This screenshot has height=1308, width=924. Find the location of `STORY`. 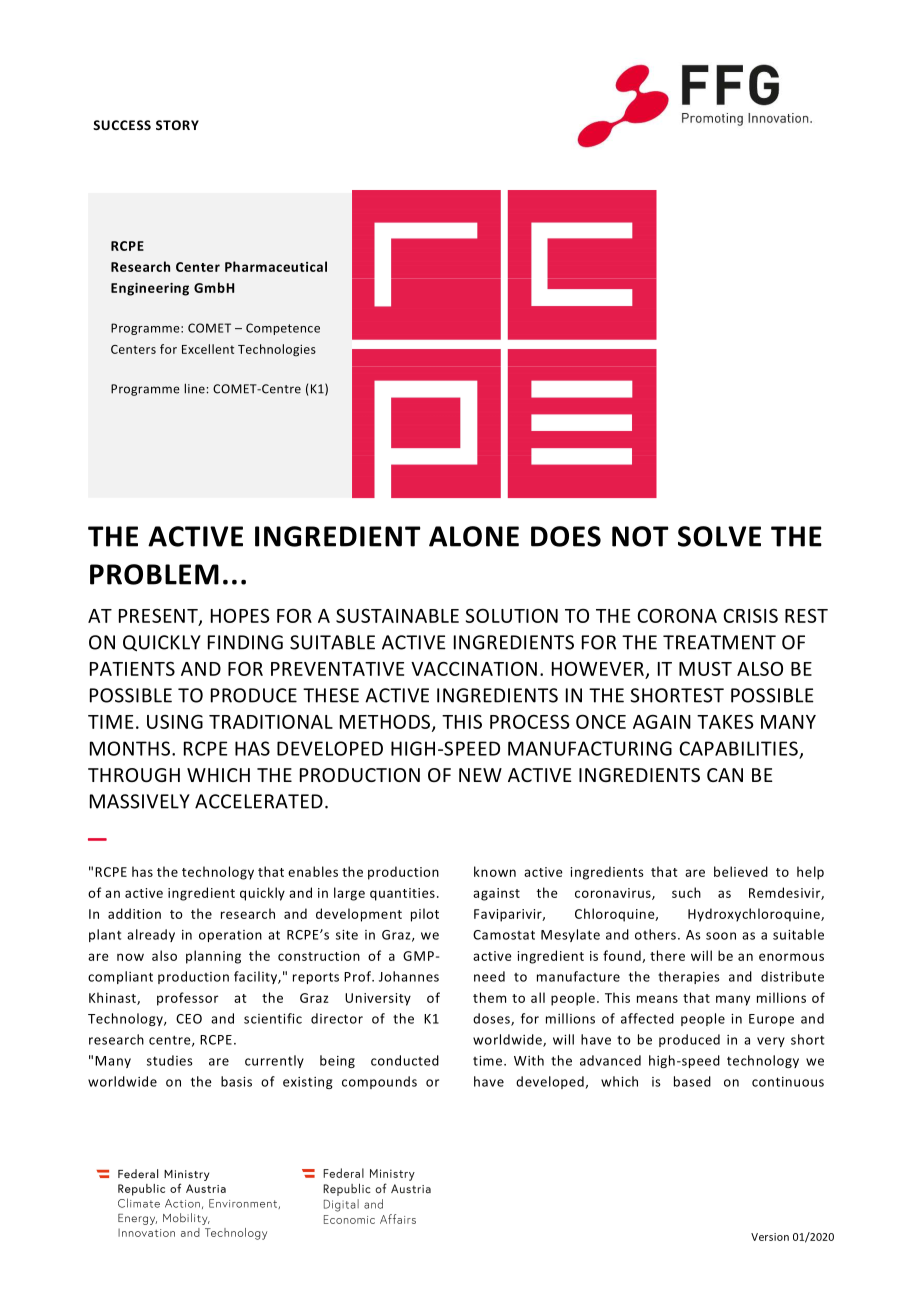

STORY is located at coordinates (177, 125).
